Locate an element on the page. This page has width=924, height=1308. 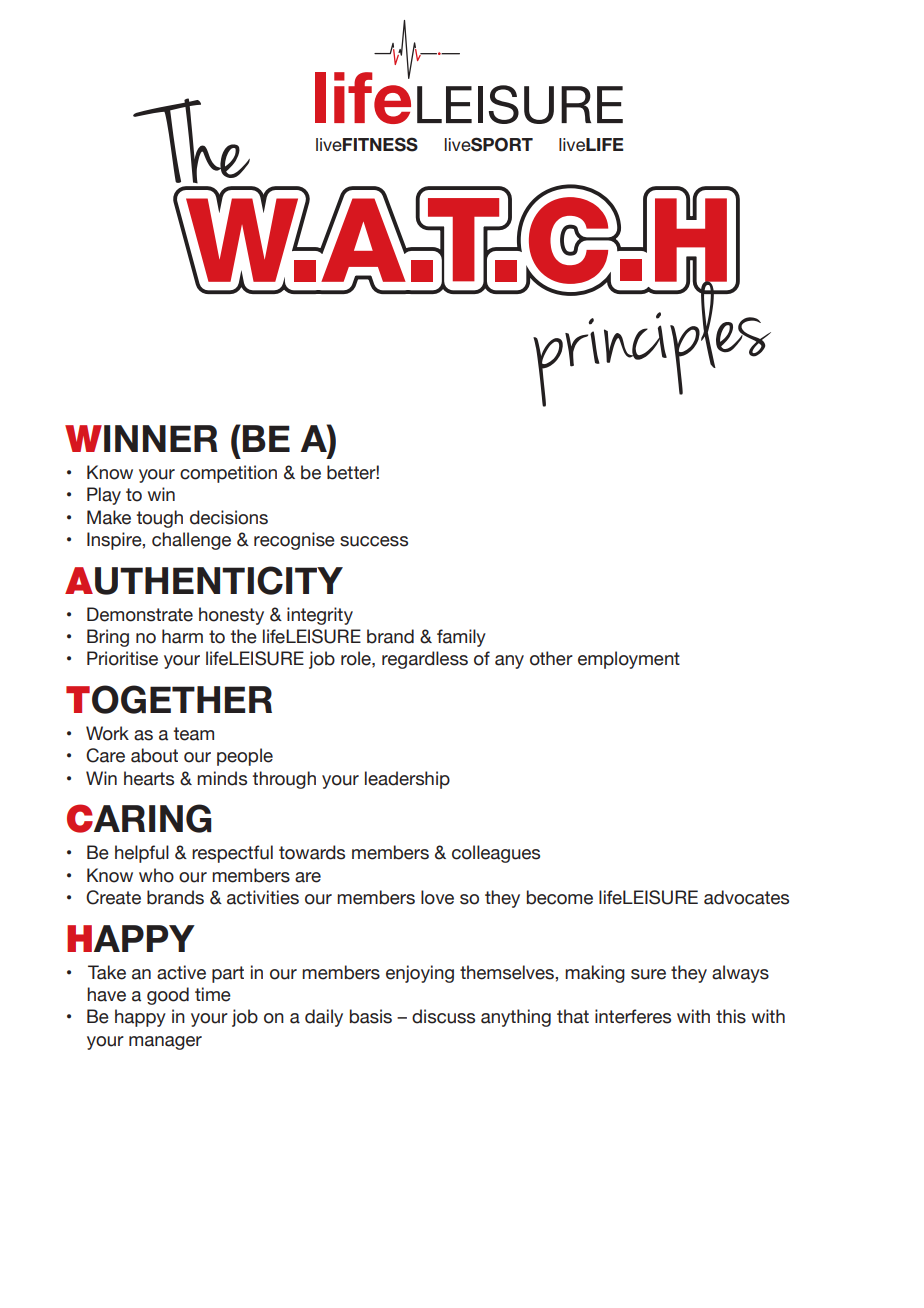
regardless is located at coordinates (425, 660).
